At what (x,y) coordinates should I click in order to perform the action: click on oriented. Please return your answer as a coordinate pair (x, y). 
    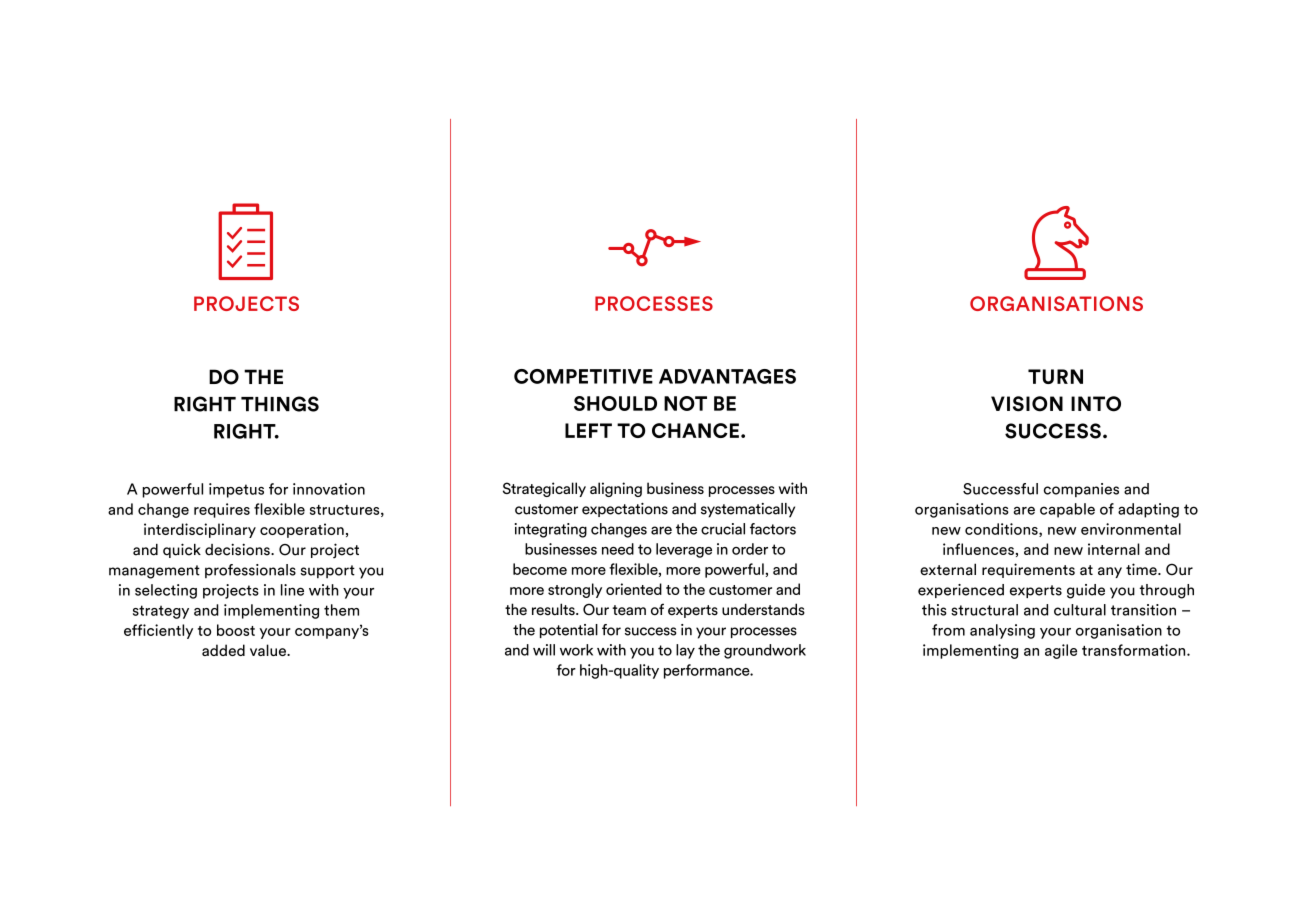
    Looking at the image, I should click on (634, 589).
